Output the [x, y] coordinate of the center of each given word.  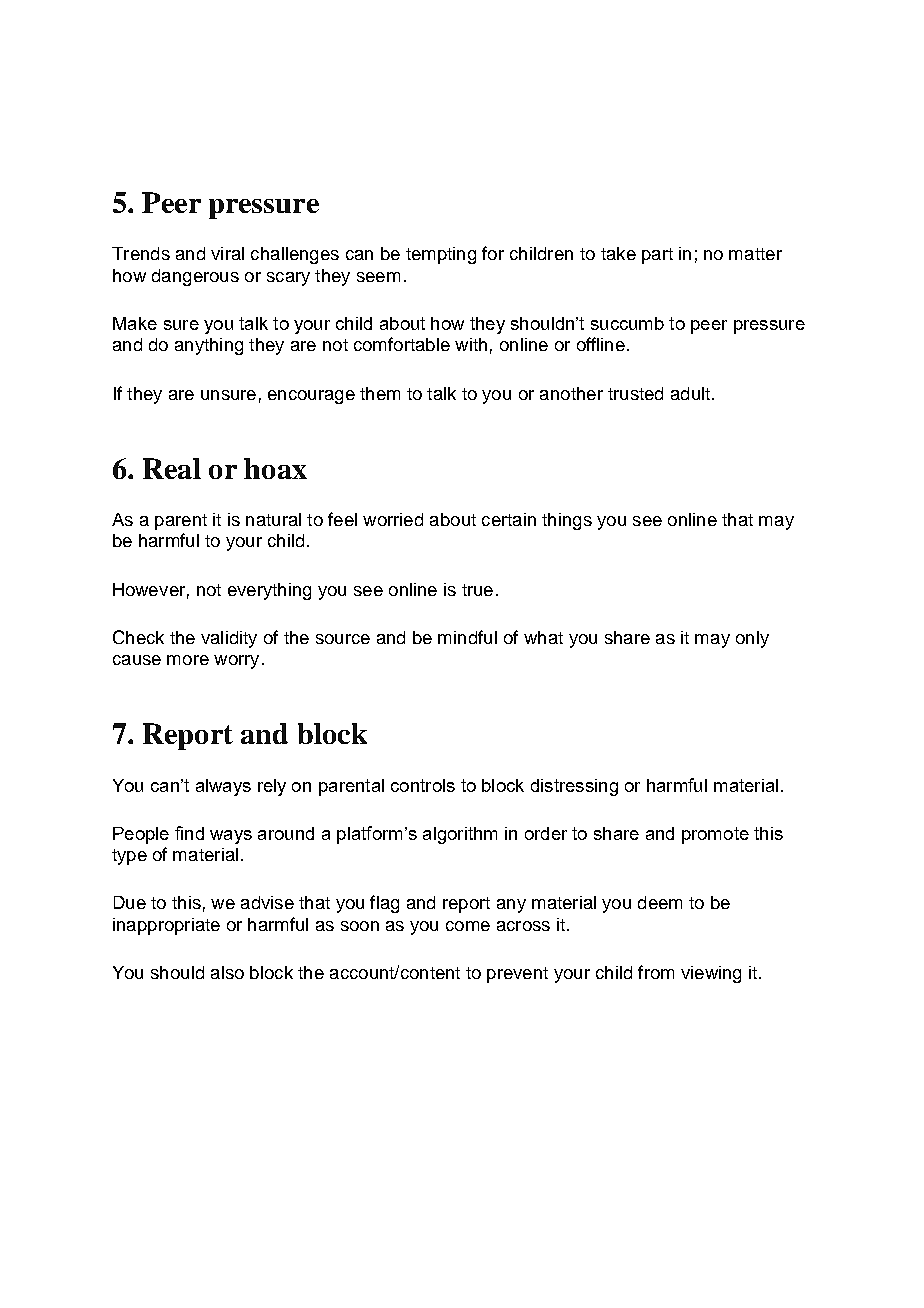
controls [423, 785]
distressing [574, 787]
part [657, 256]
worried [393, 519]
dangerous [195, 277]
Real [172, 468]
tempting [441, 255]
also [227, 972]
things [567, 521]
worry [236, 662]
